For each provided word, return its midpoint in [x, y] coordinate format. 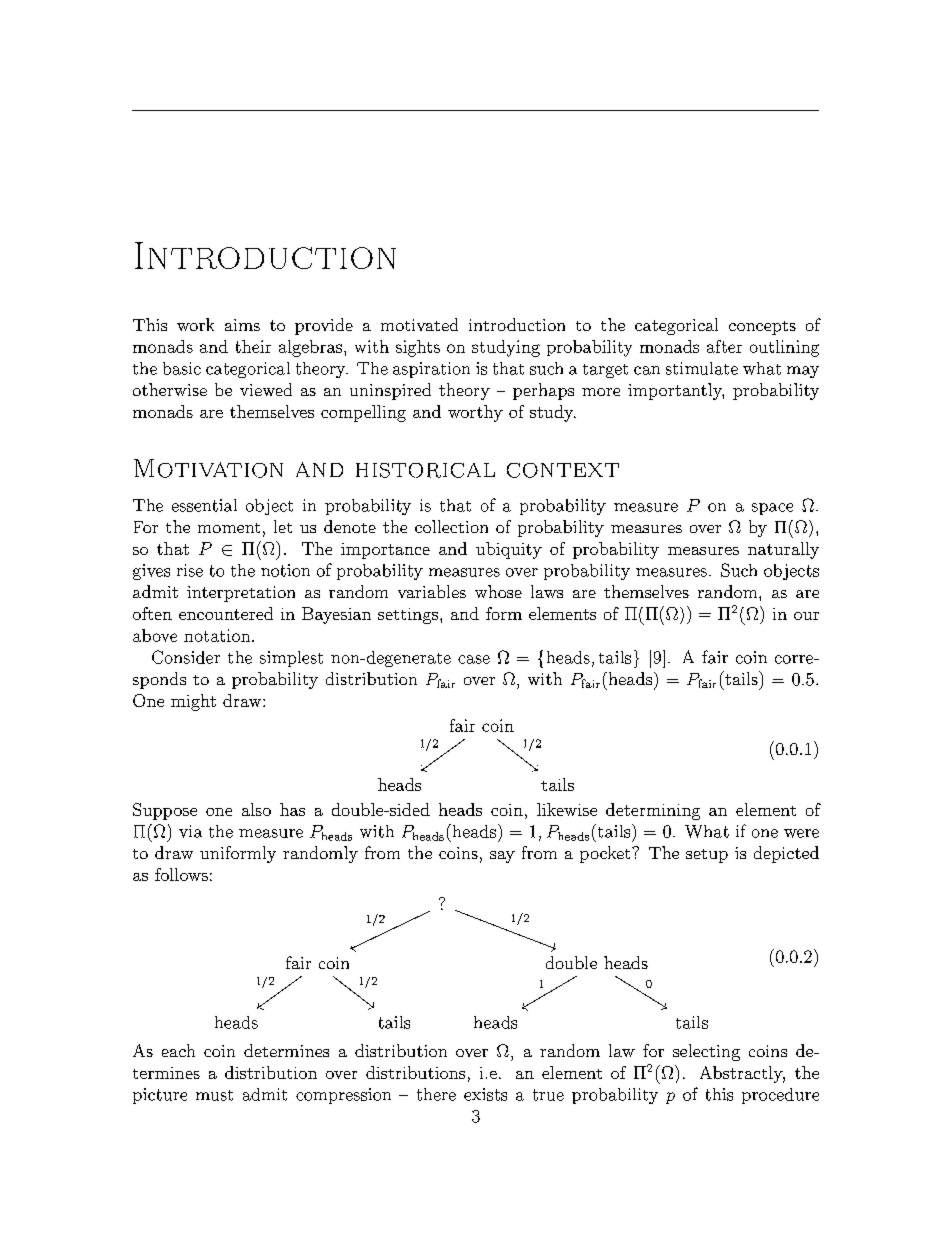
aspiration [431, 370]
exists [485, 1094]
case [474, 659]
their [253, 346]
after [724, 346]
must [214, 1095]
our [806, 616]
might [193, 702]
